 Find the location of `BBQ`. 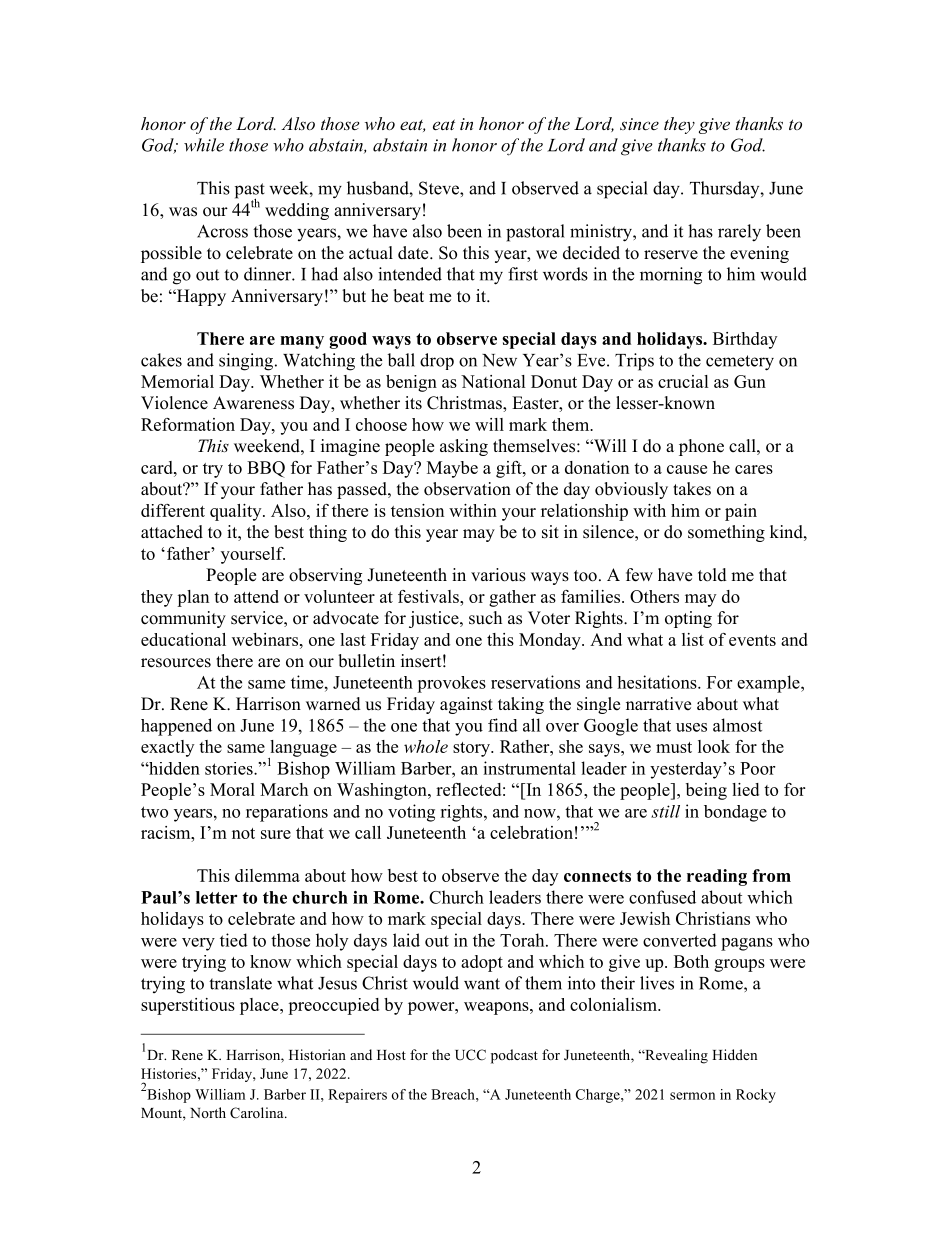

BBQ is located at coordinates (266, 469).
